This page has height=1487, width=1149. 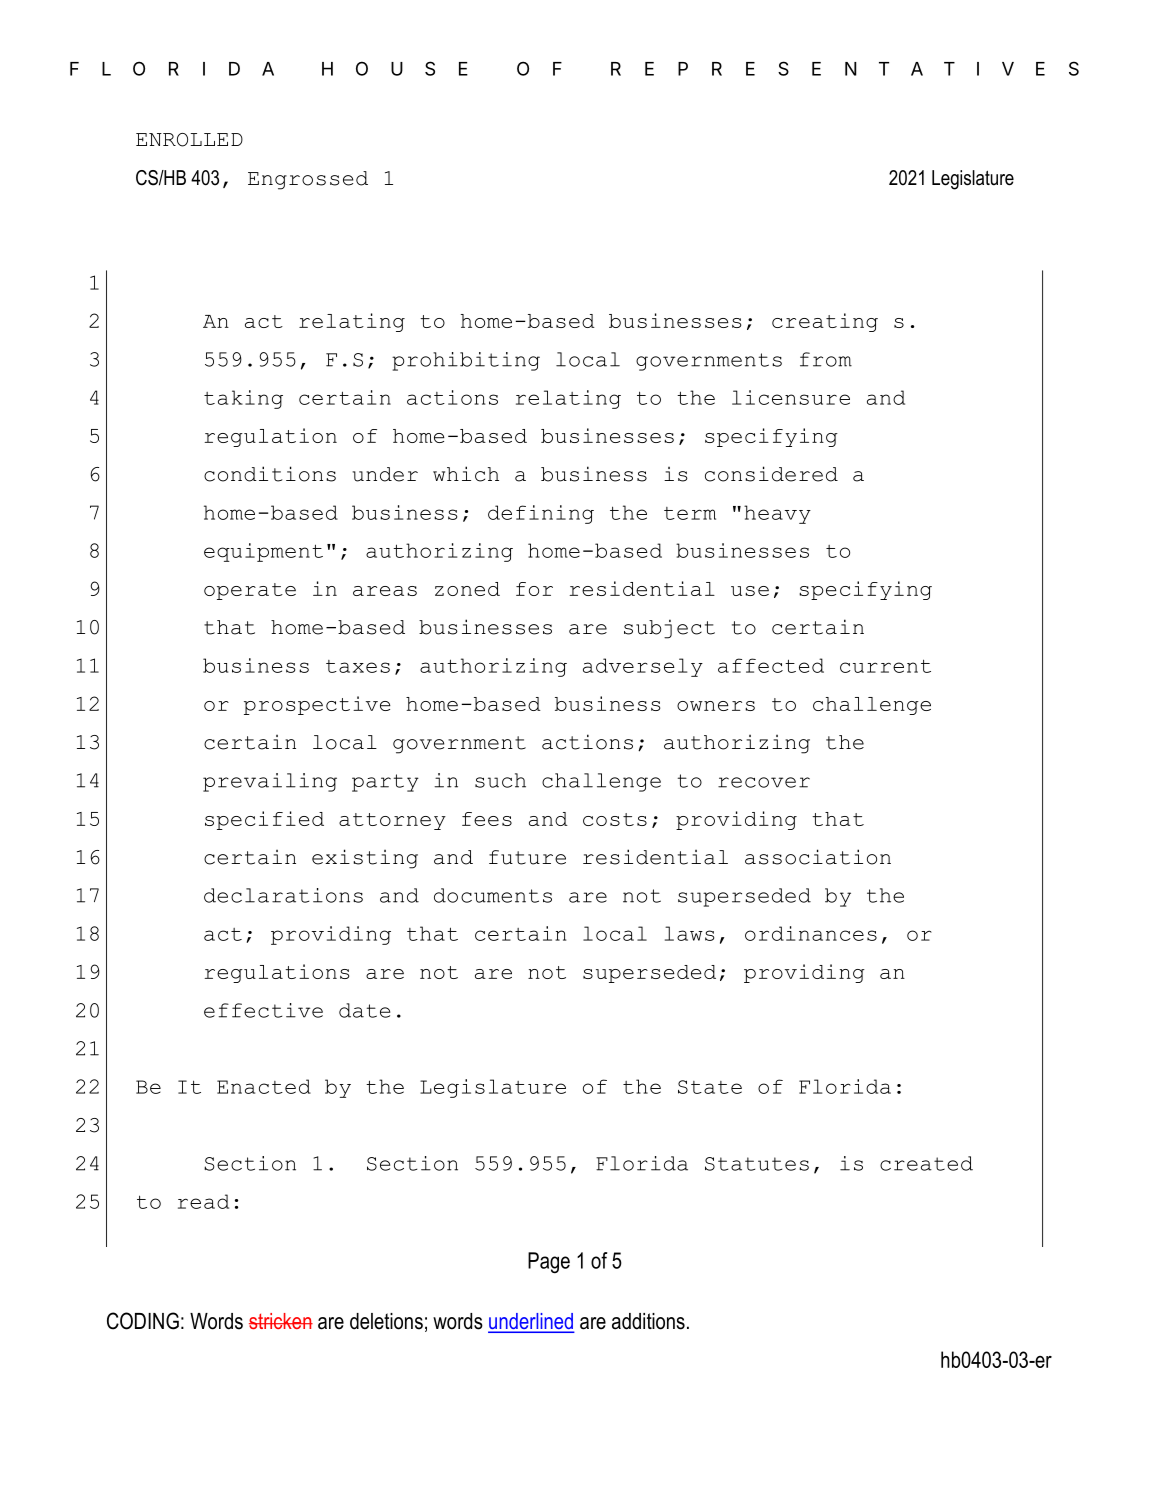 What do you see at coordinates (777, 514) in the page?
I see `heavy` at bounding box center [777, 514].
